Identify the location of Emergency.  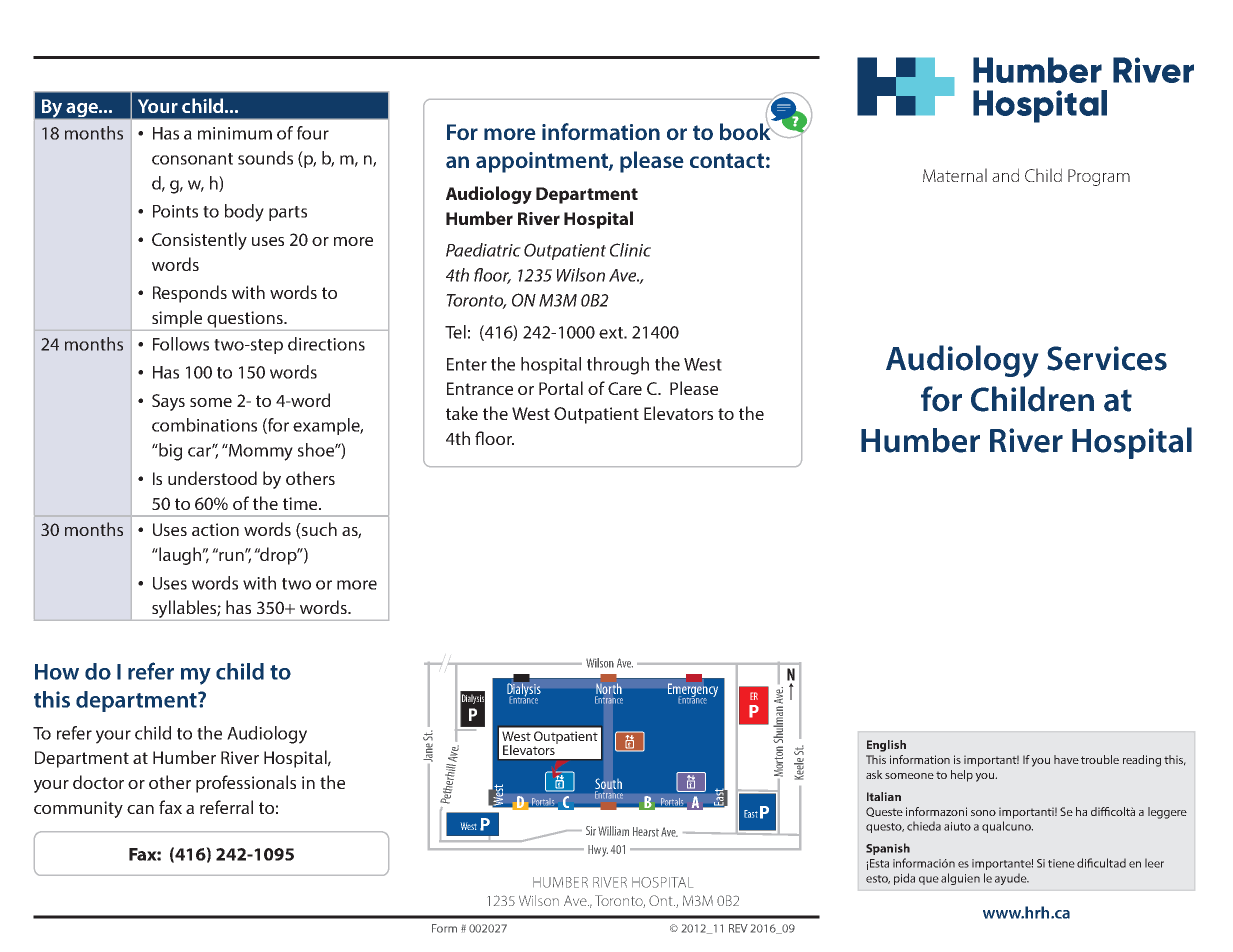
(693, 691).
